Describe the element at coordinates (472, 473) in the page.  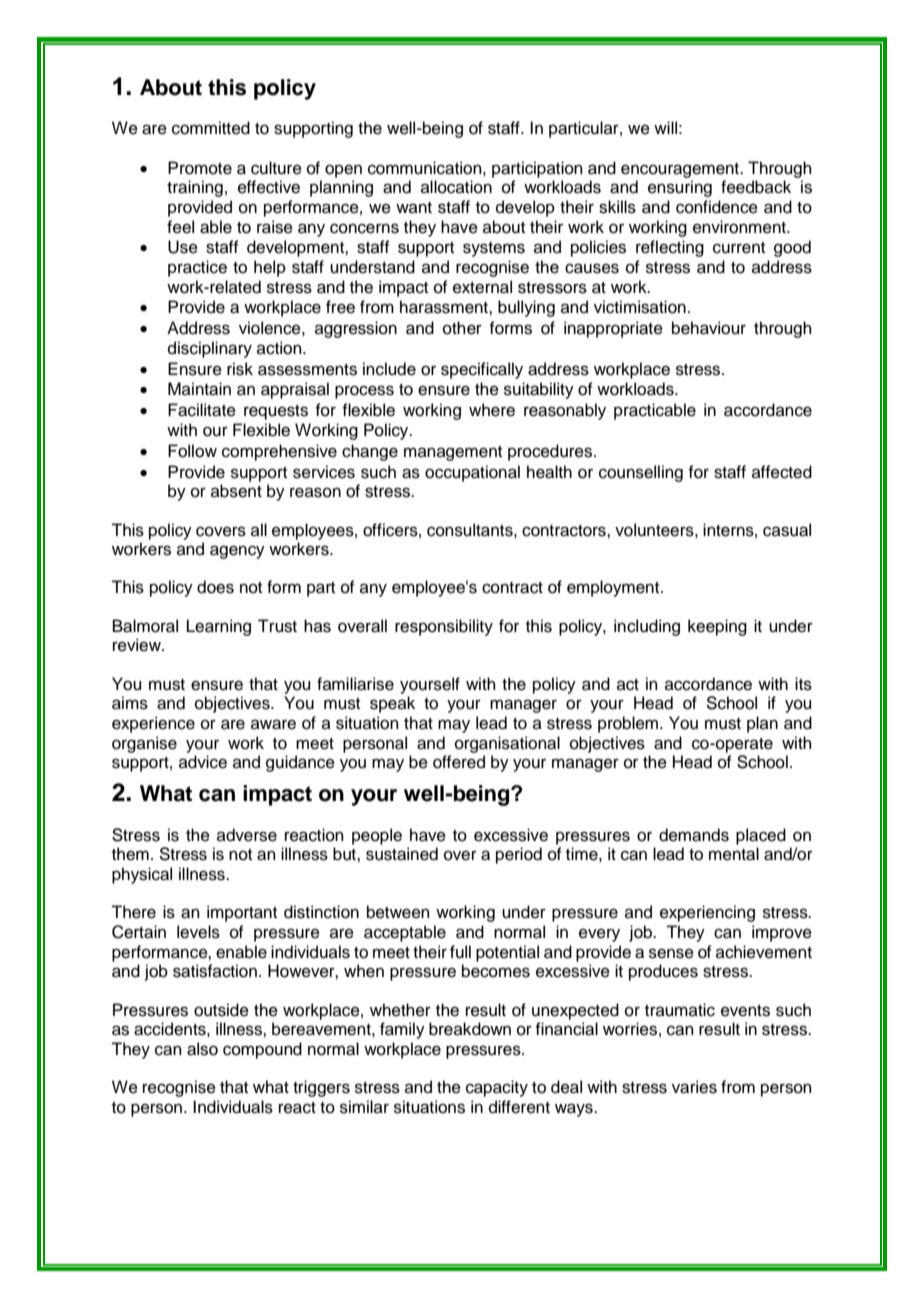
I see `occupational` at that location.
